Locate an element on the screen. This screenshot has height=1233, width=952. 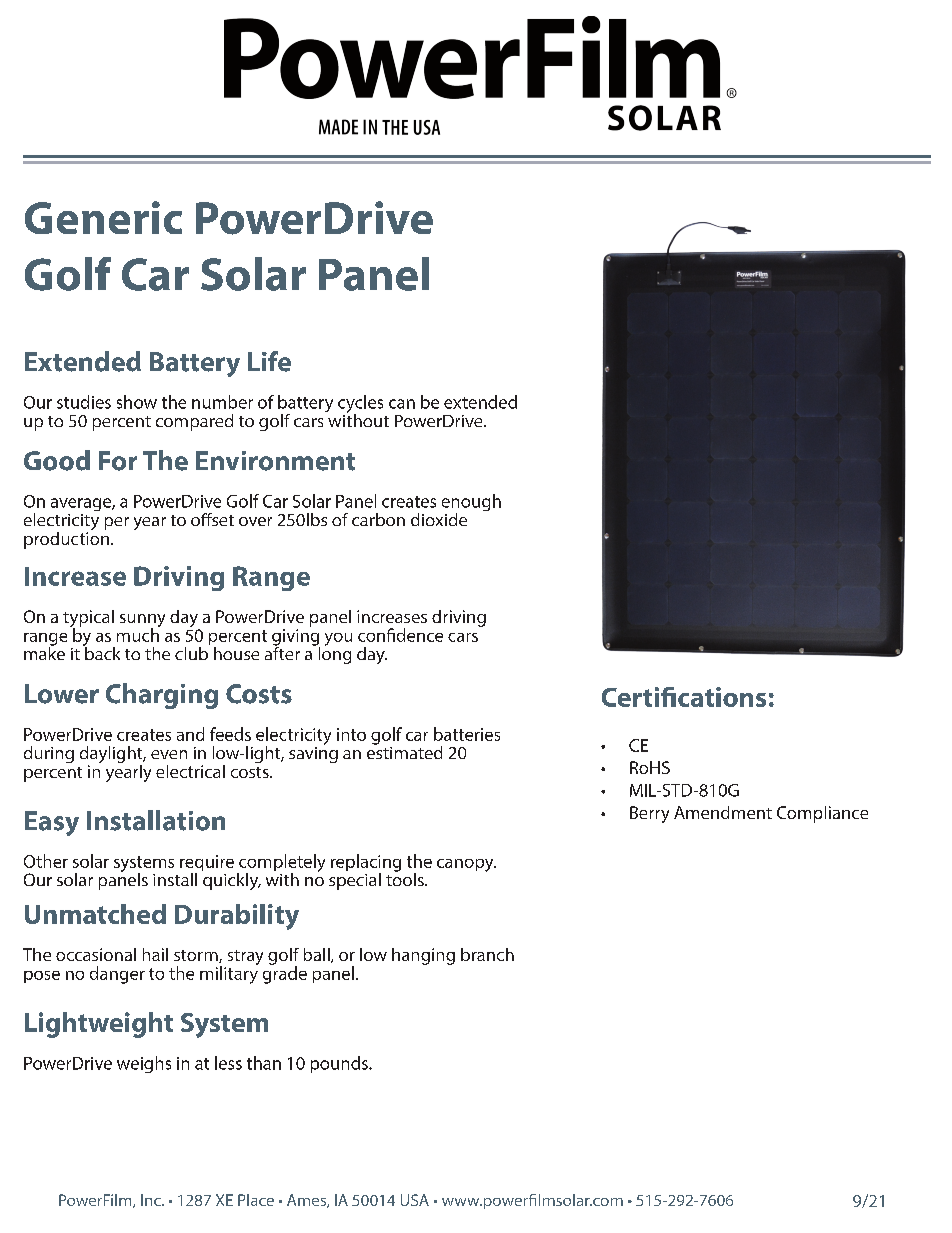
cycles is located at coordinates (360, 405).
